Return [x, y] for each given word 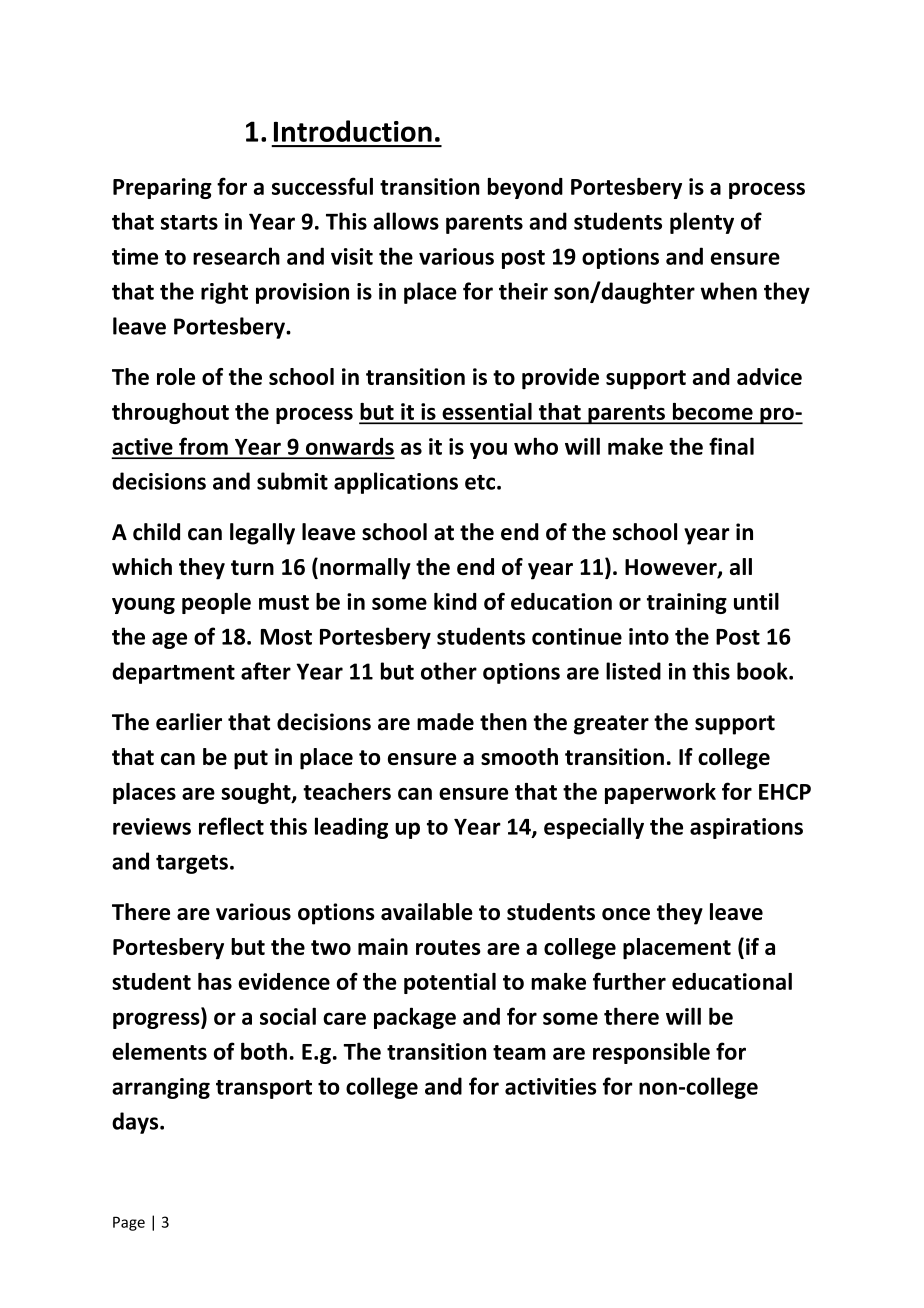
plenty [702, 223]
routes [448, 947]
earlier [189, 722]
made [445, 722]
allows [406, 221]
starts [189, 222]
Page [129, 1223]
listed [633, 671]
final [731, 446]
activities [550, 1086]
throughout [170, 413]
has [215, 981]
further [629, 981]
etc [481, 482]
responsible [651, 1053]
